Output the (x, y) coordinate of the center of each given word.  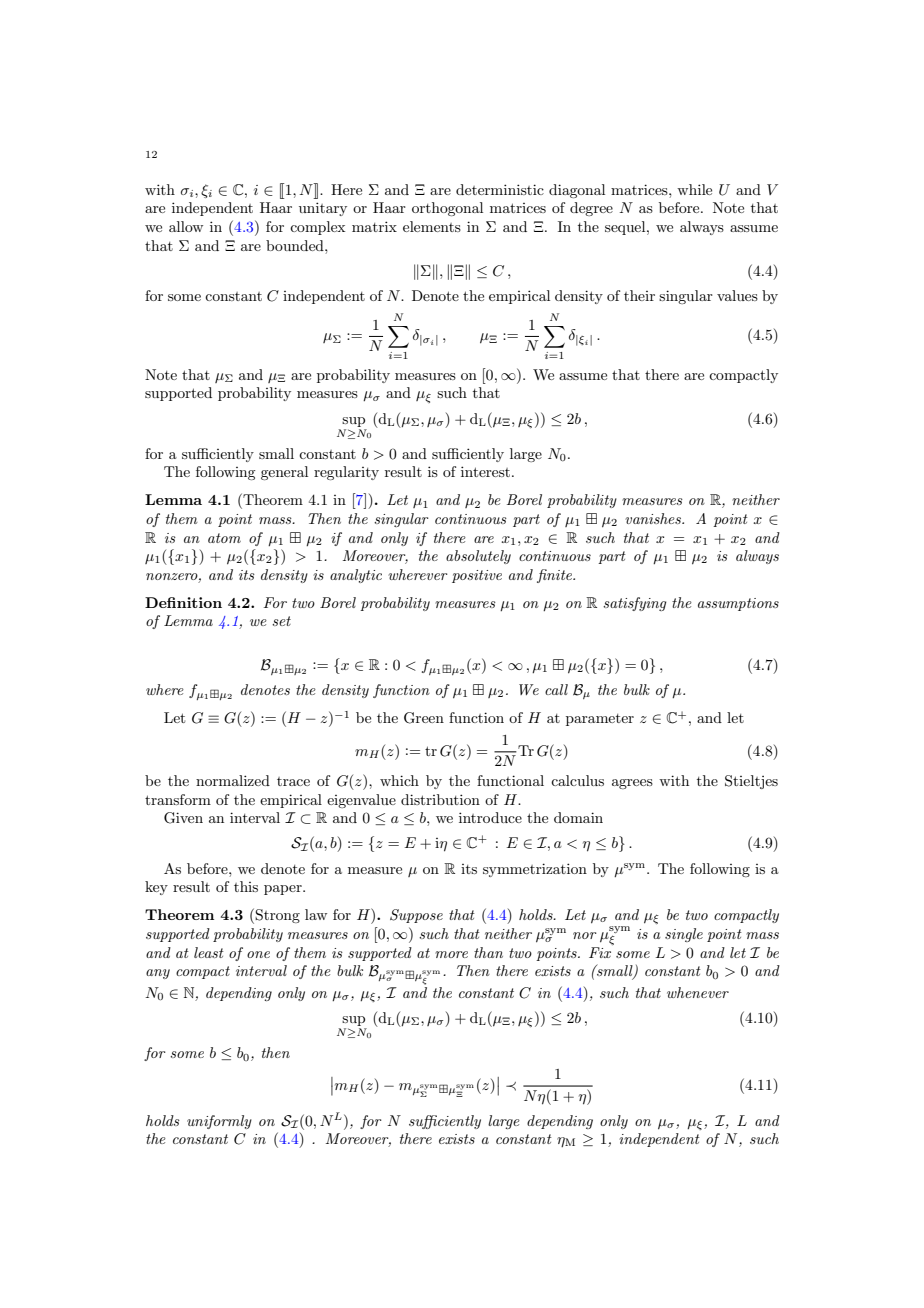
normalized (233, 780)
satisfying (634, 604)
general (284, 473)
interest (487, 471)
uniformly (219, 1122)
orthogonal (447, 209)
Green (424, 718)
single (684, 935)
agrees (632, 784)
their (639, 295)
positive (477, 576)
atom (224, 538)
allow (186, 226)
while (694, 189)
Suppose (416, 916)
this (246, 886)
